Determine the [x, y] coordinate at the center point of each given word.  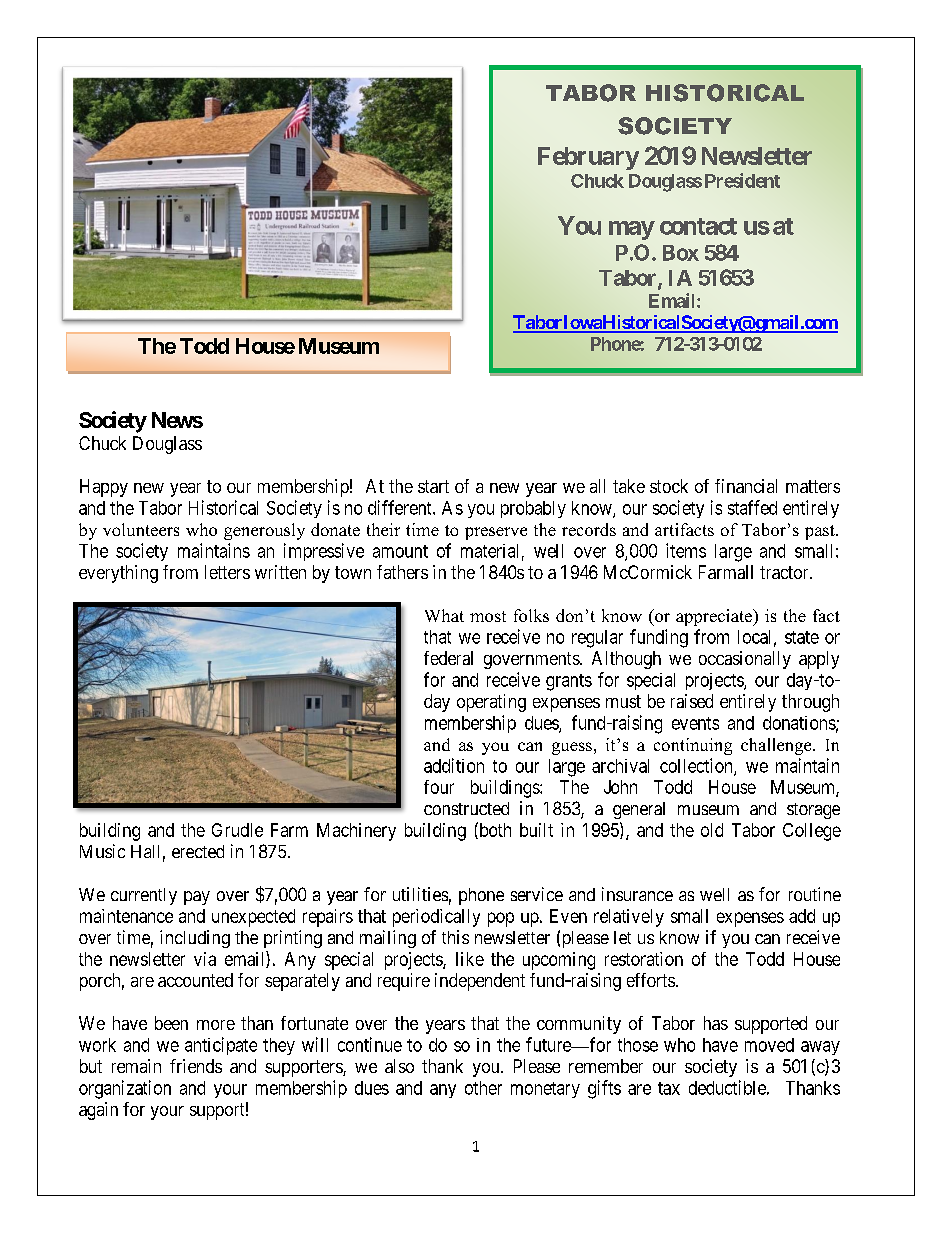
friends [196, 1066]
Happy [104, 488]
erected [198, 851]
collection [697, 766]
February [588, 158]
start [433, 486]
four [439, 787]
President [742, 180]
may [632, 230]
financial [746, 486]
